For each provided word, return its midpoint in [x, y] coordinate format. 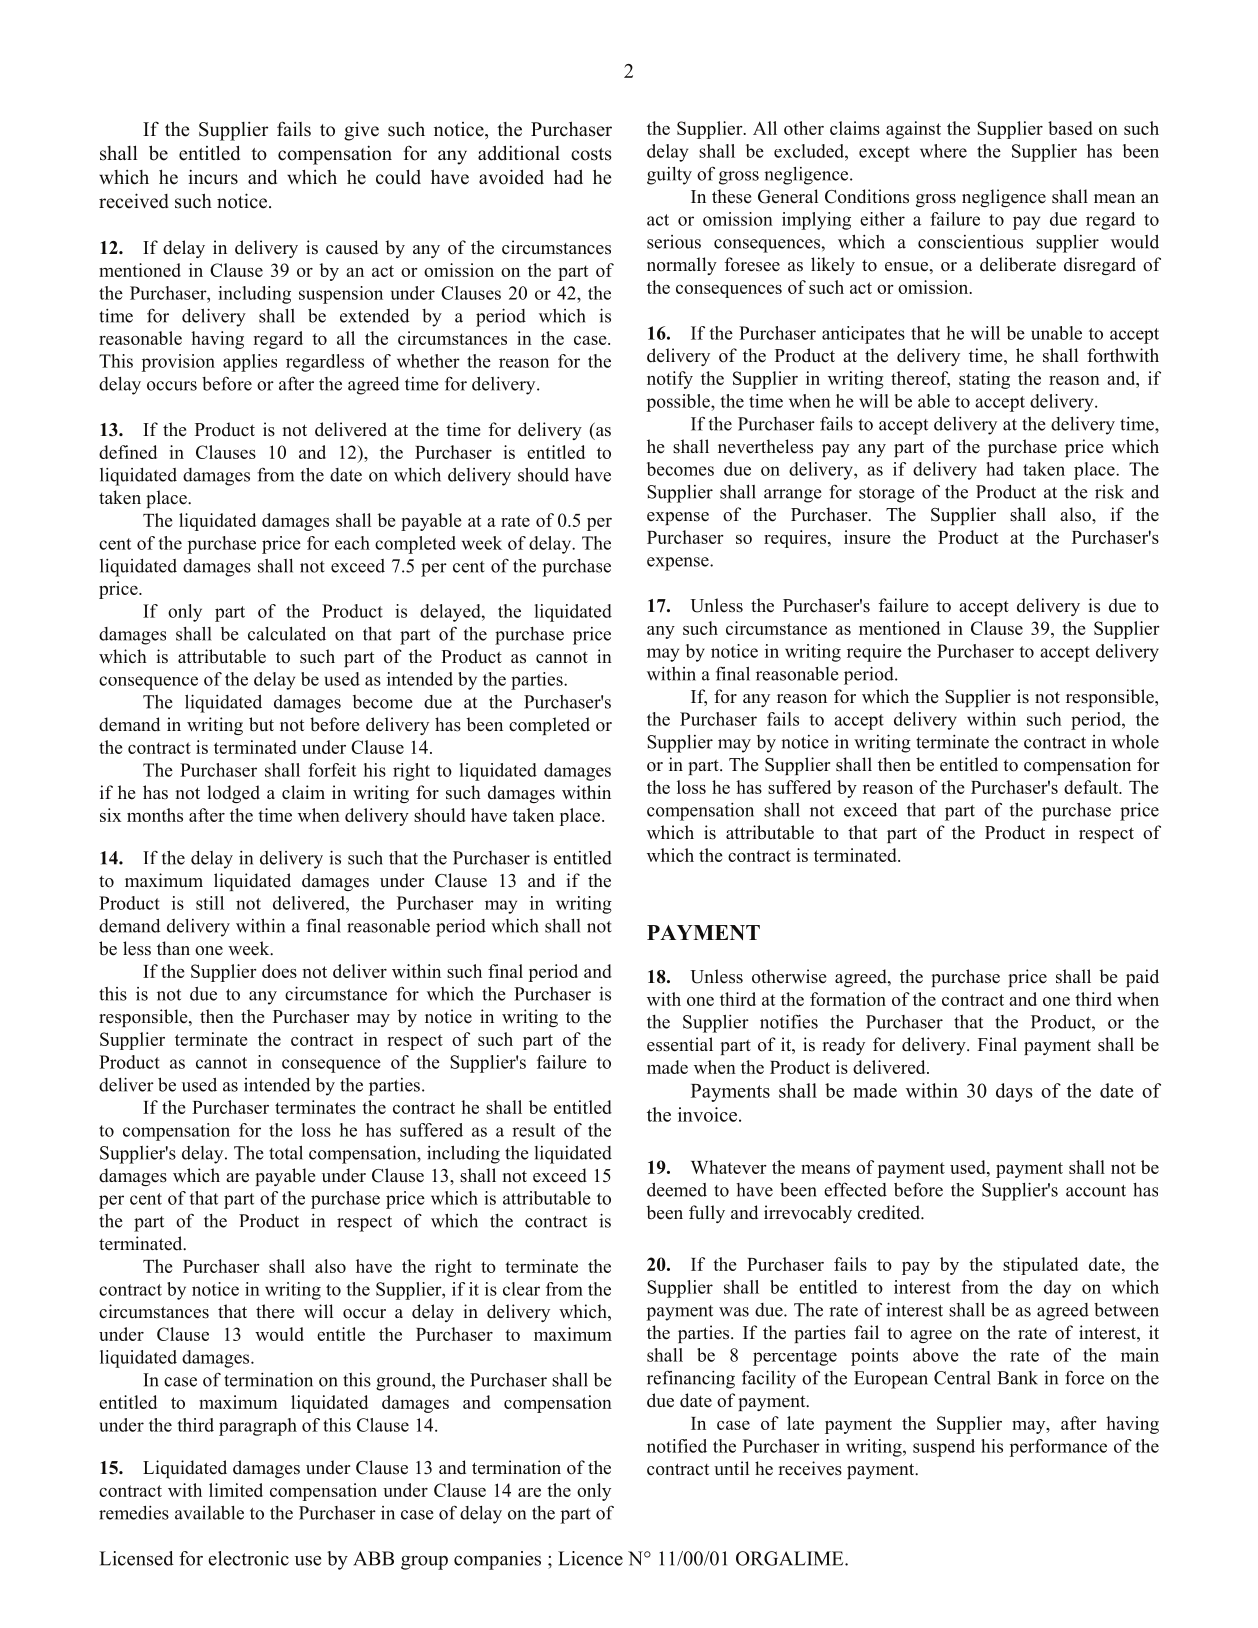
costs [591, 154]
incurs [213, 177]
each [352, 543]
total [286, 1152]
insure [867, 537]
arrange [793, 496]
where [943, 151]
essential [680, 1044]
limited [236, 1490]
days [1014, 1092]
